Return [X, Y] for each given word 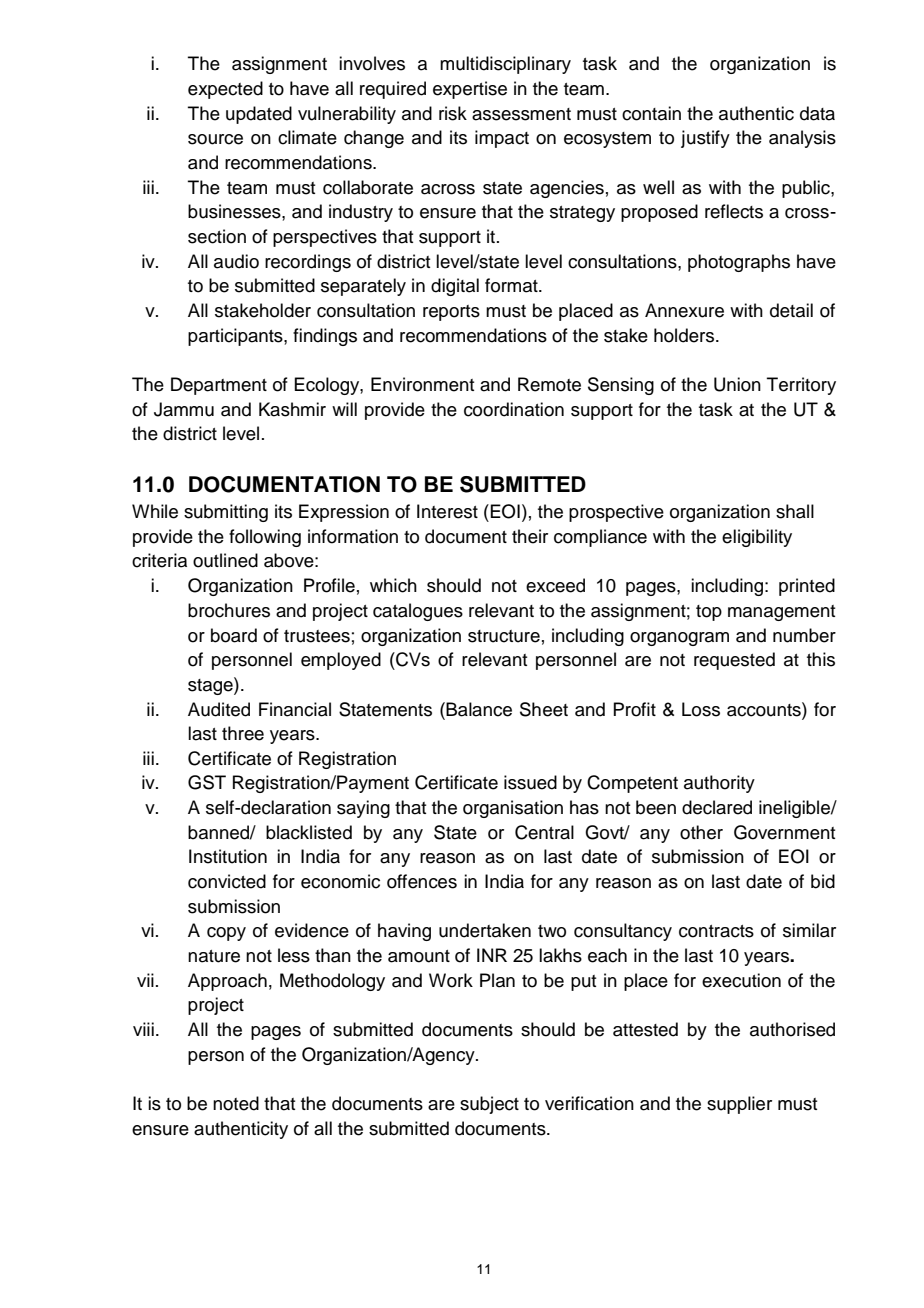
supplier [739, 1105]
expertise [470, 90]
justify [705, 139]
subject [489, 1105]
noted [236, 1103]
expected [225, 90]
